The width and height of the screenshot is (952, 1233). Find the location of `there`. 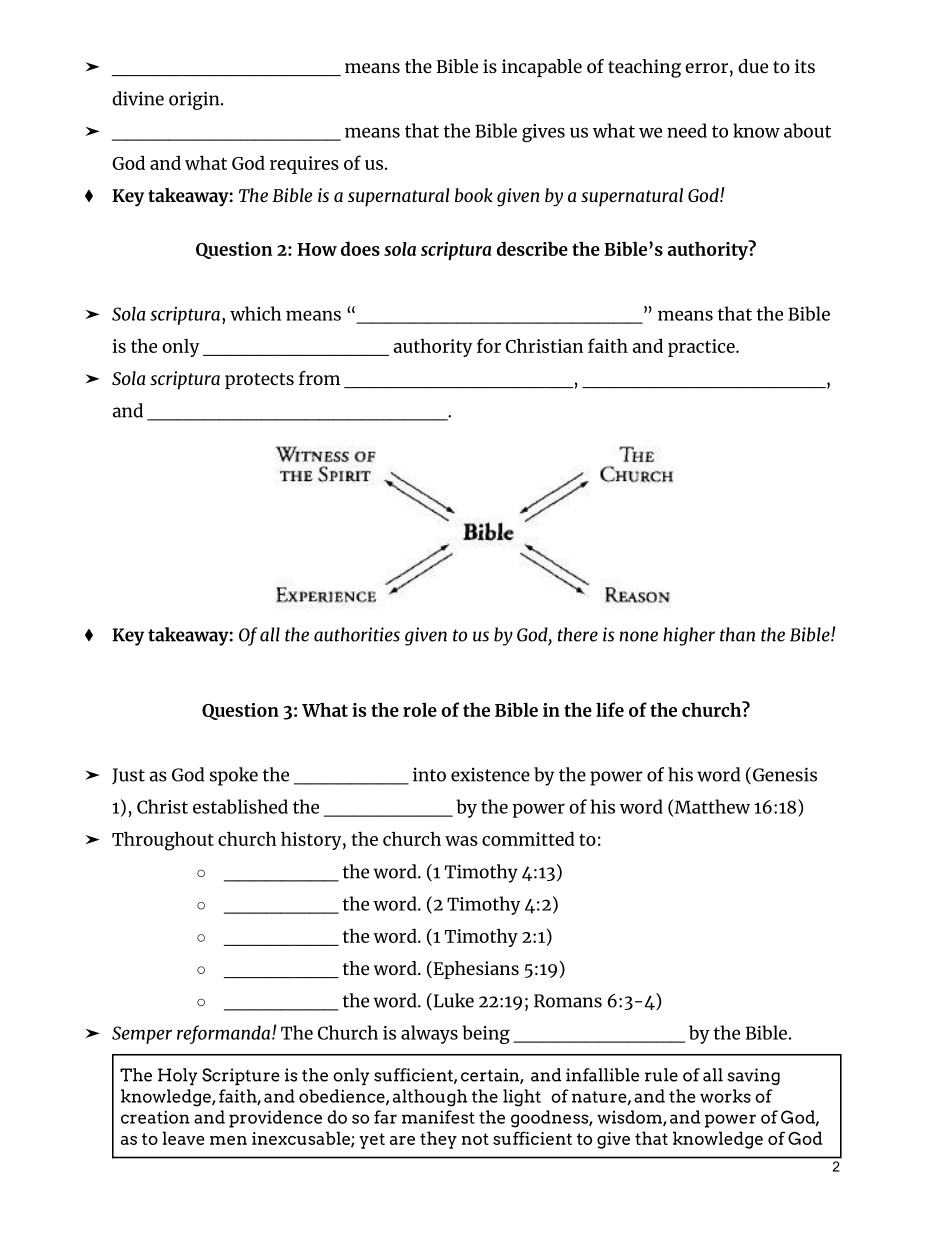

there is located at coordinates (578, 634).
